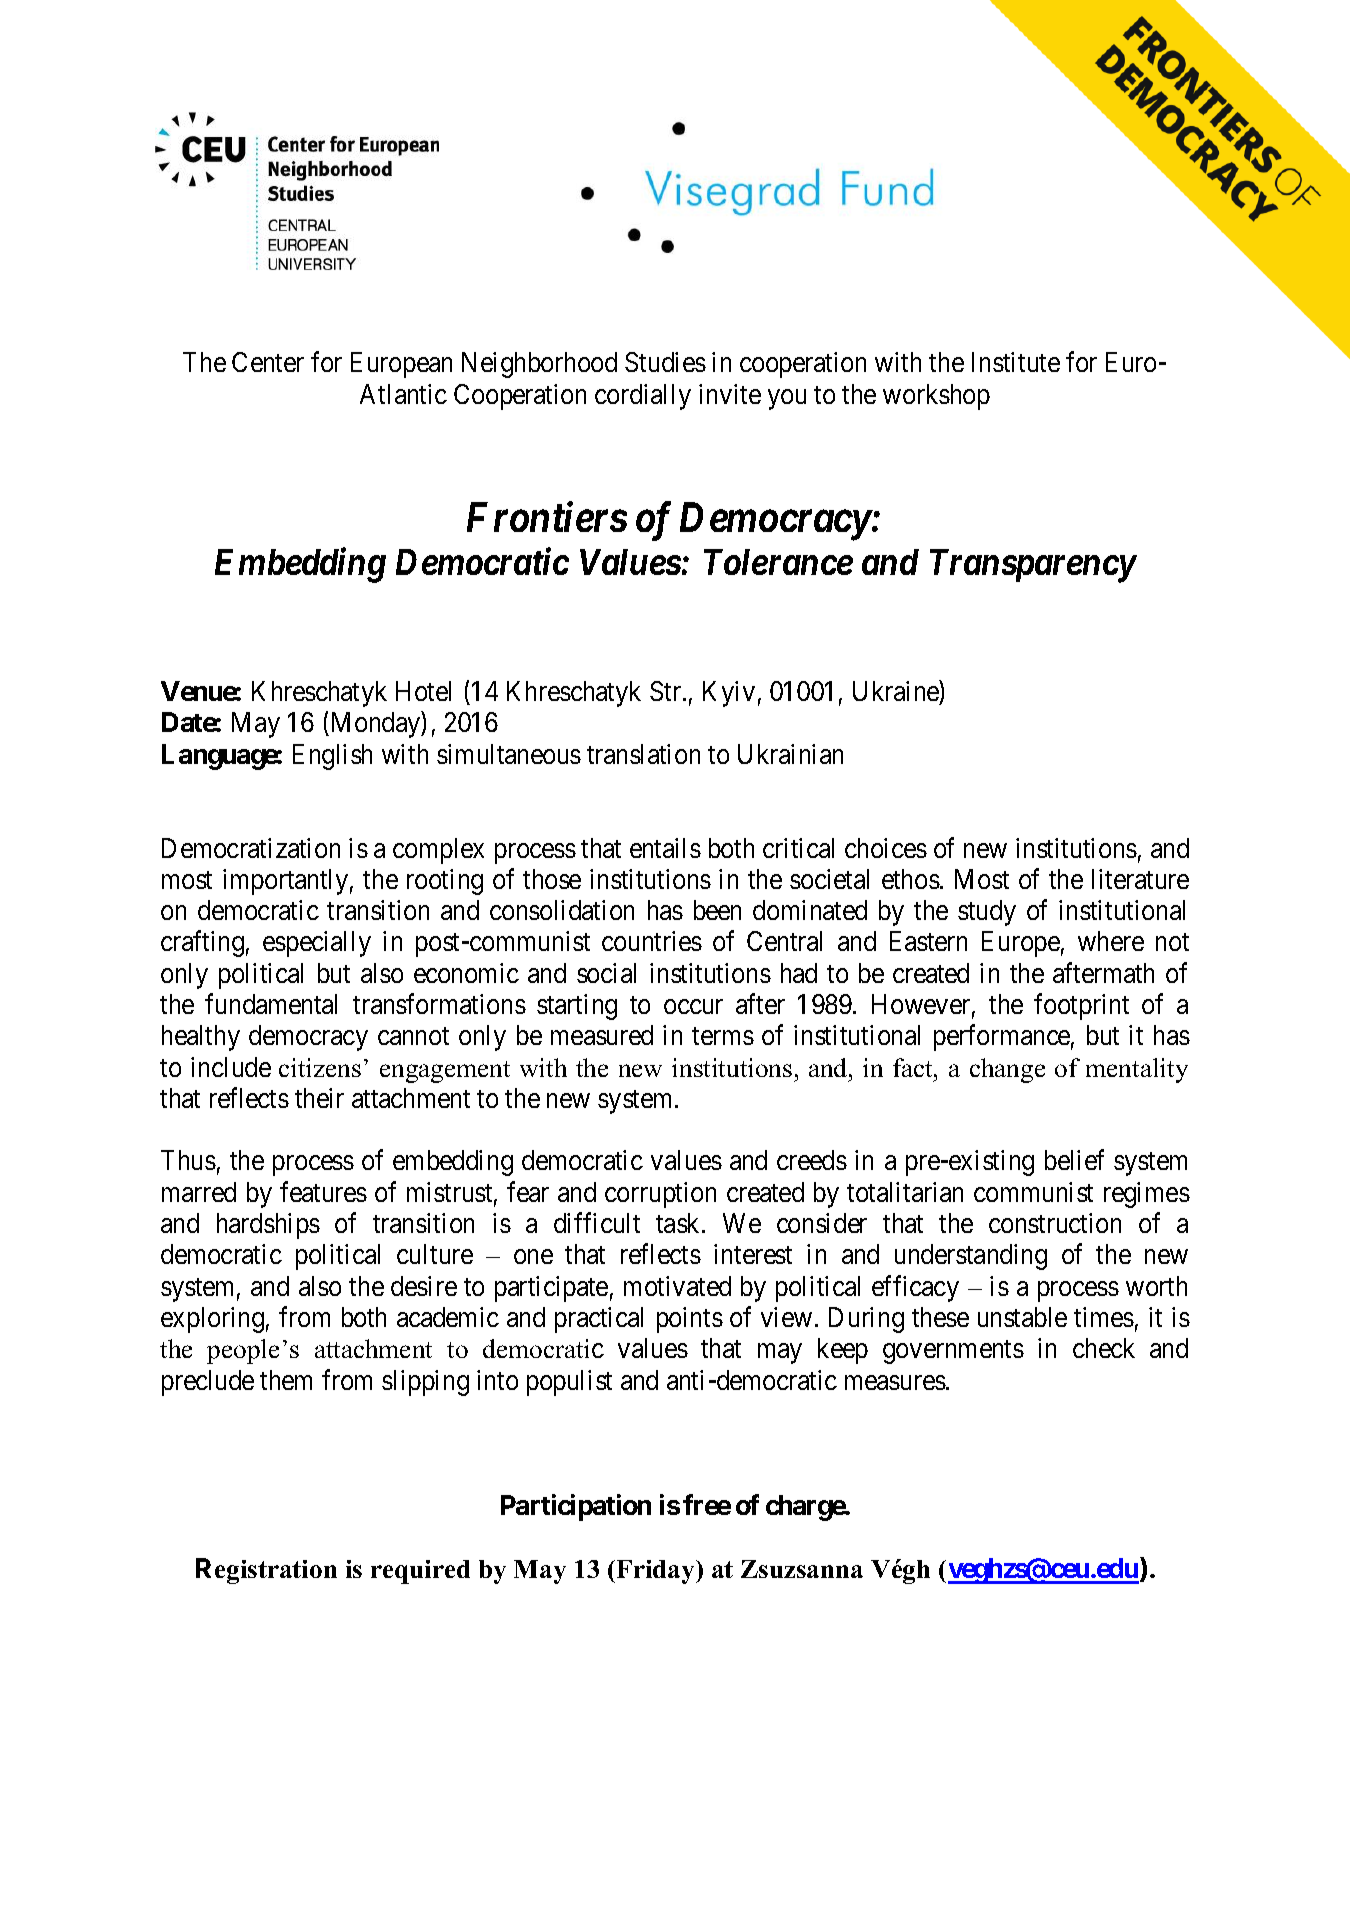 The width and height of the screenshot is (1350, 1909). What do you see at coordinates (286, 1380) in the screenshot?
I see `them` at bounding box center [286, 1380].
